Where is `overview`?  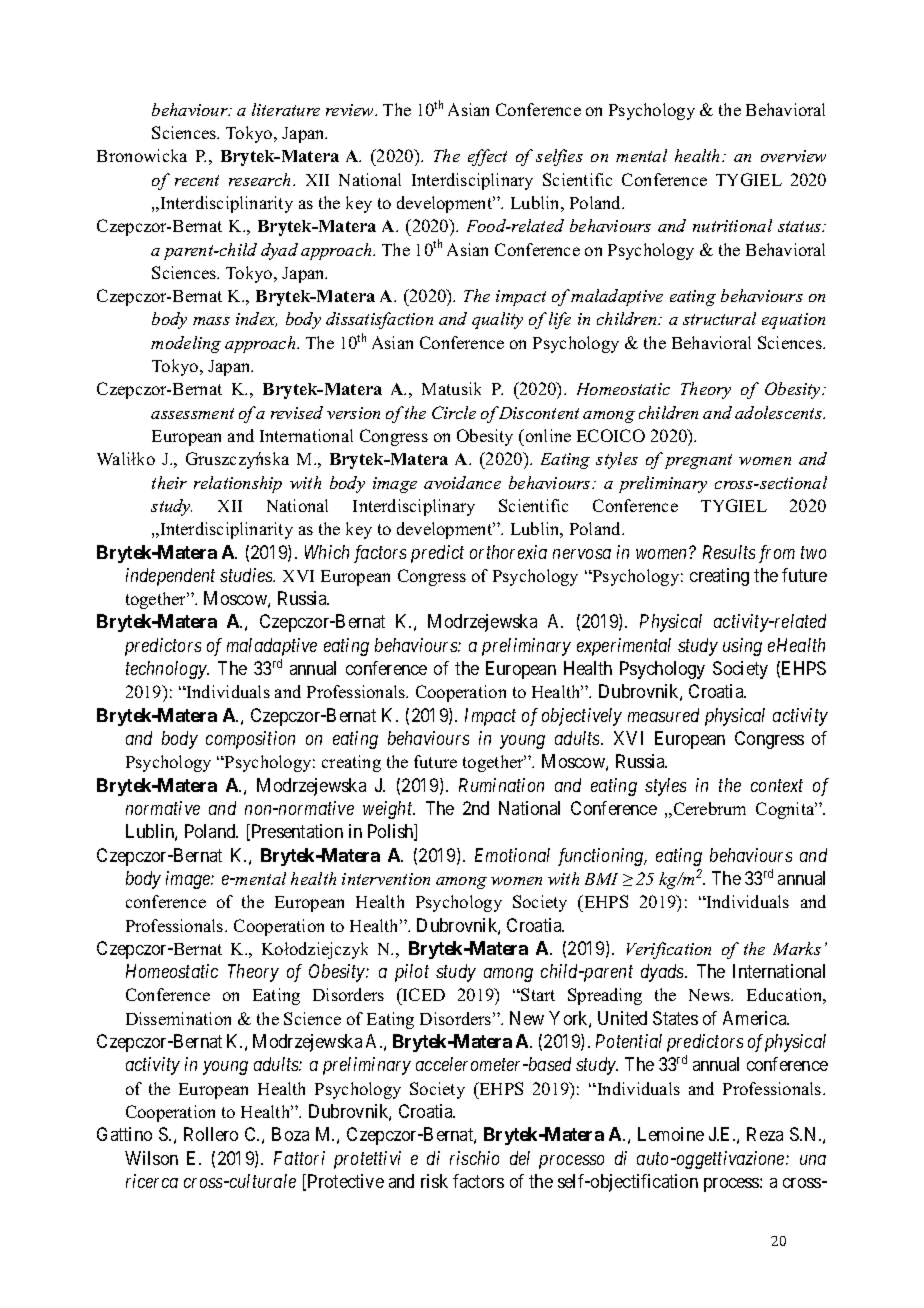
overview is located at coordinates (793, 156).
